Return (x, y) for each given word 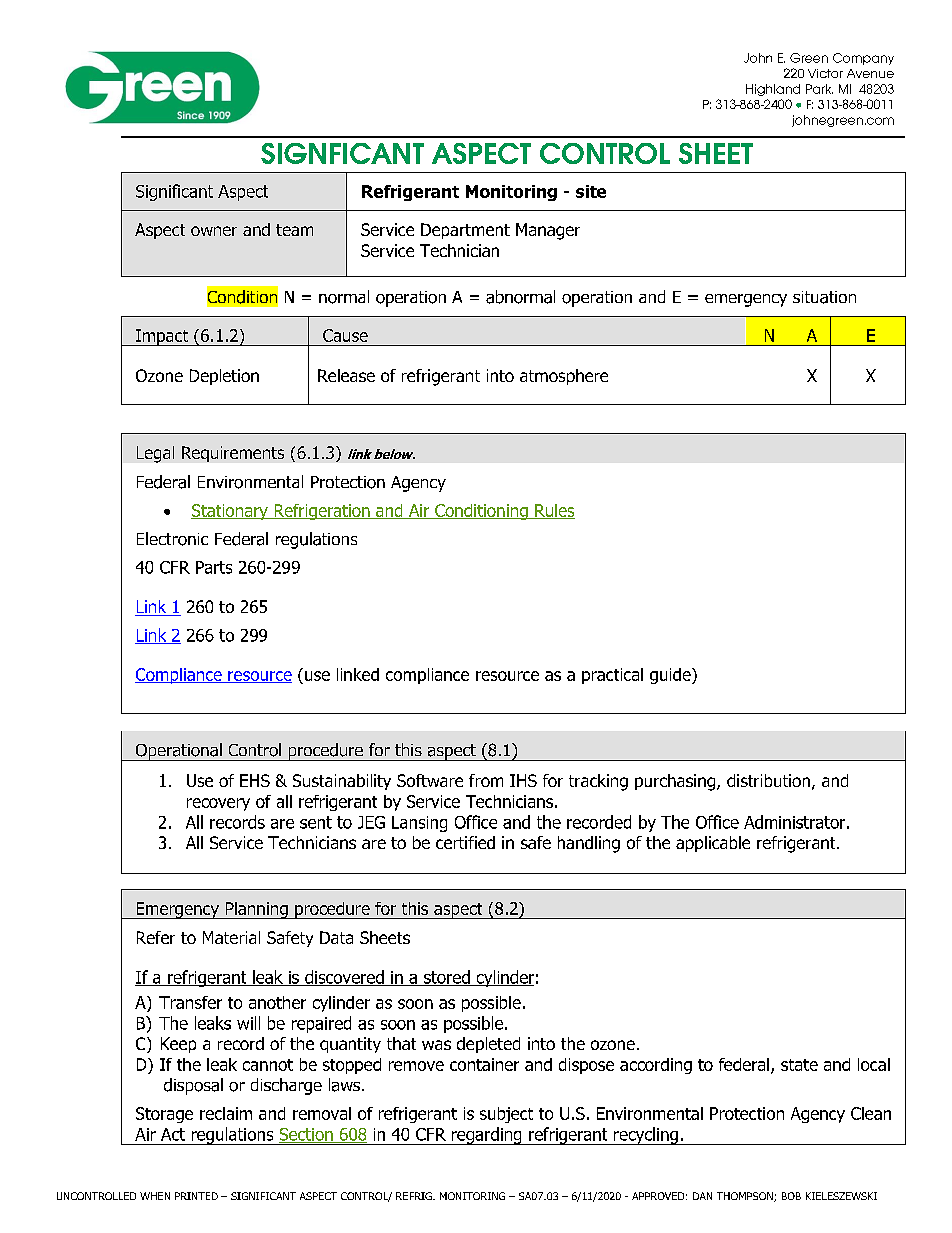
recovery (218, 804)
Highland (773, 90)
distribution (768, 780)
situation (824, 297)
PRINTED (196, 1196)
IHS (523, 780)
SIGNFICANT (342, 153)
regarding (486, 1136)
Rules (554, 511)
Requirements (233, 454)
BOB (791, 1196)
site (591, 191)
